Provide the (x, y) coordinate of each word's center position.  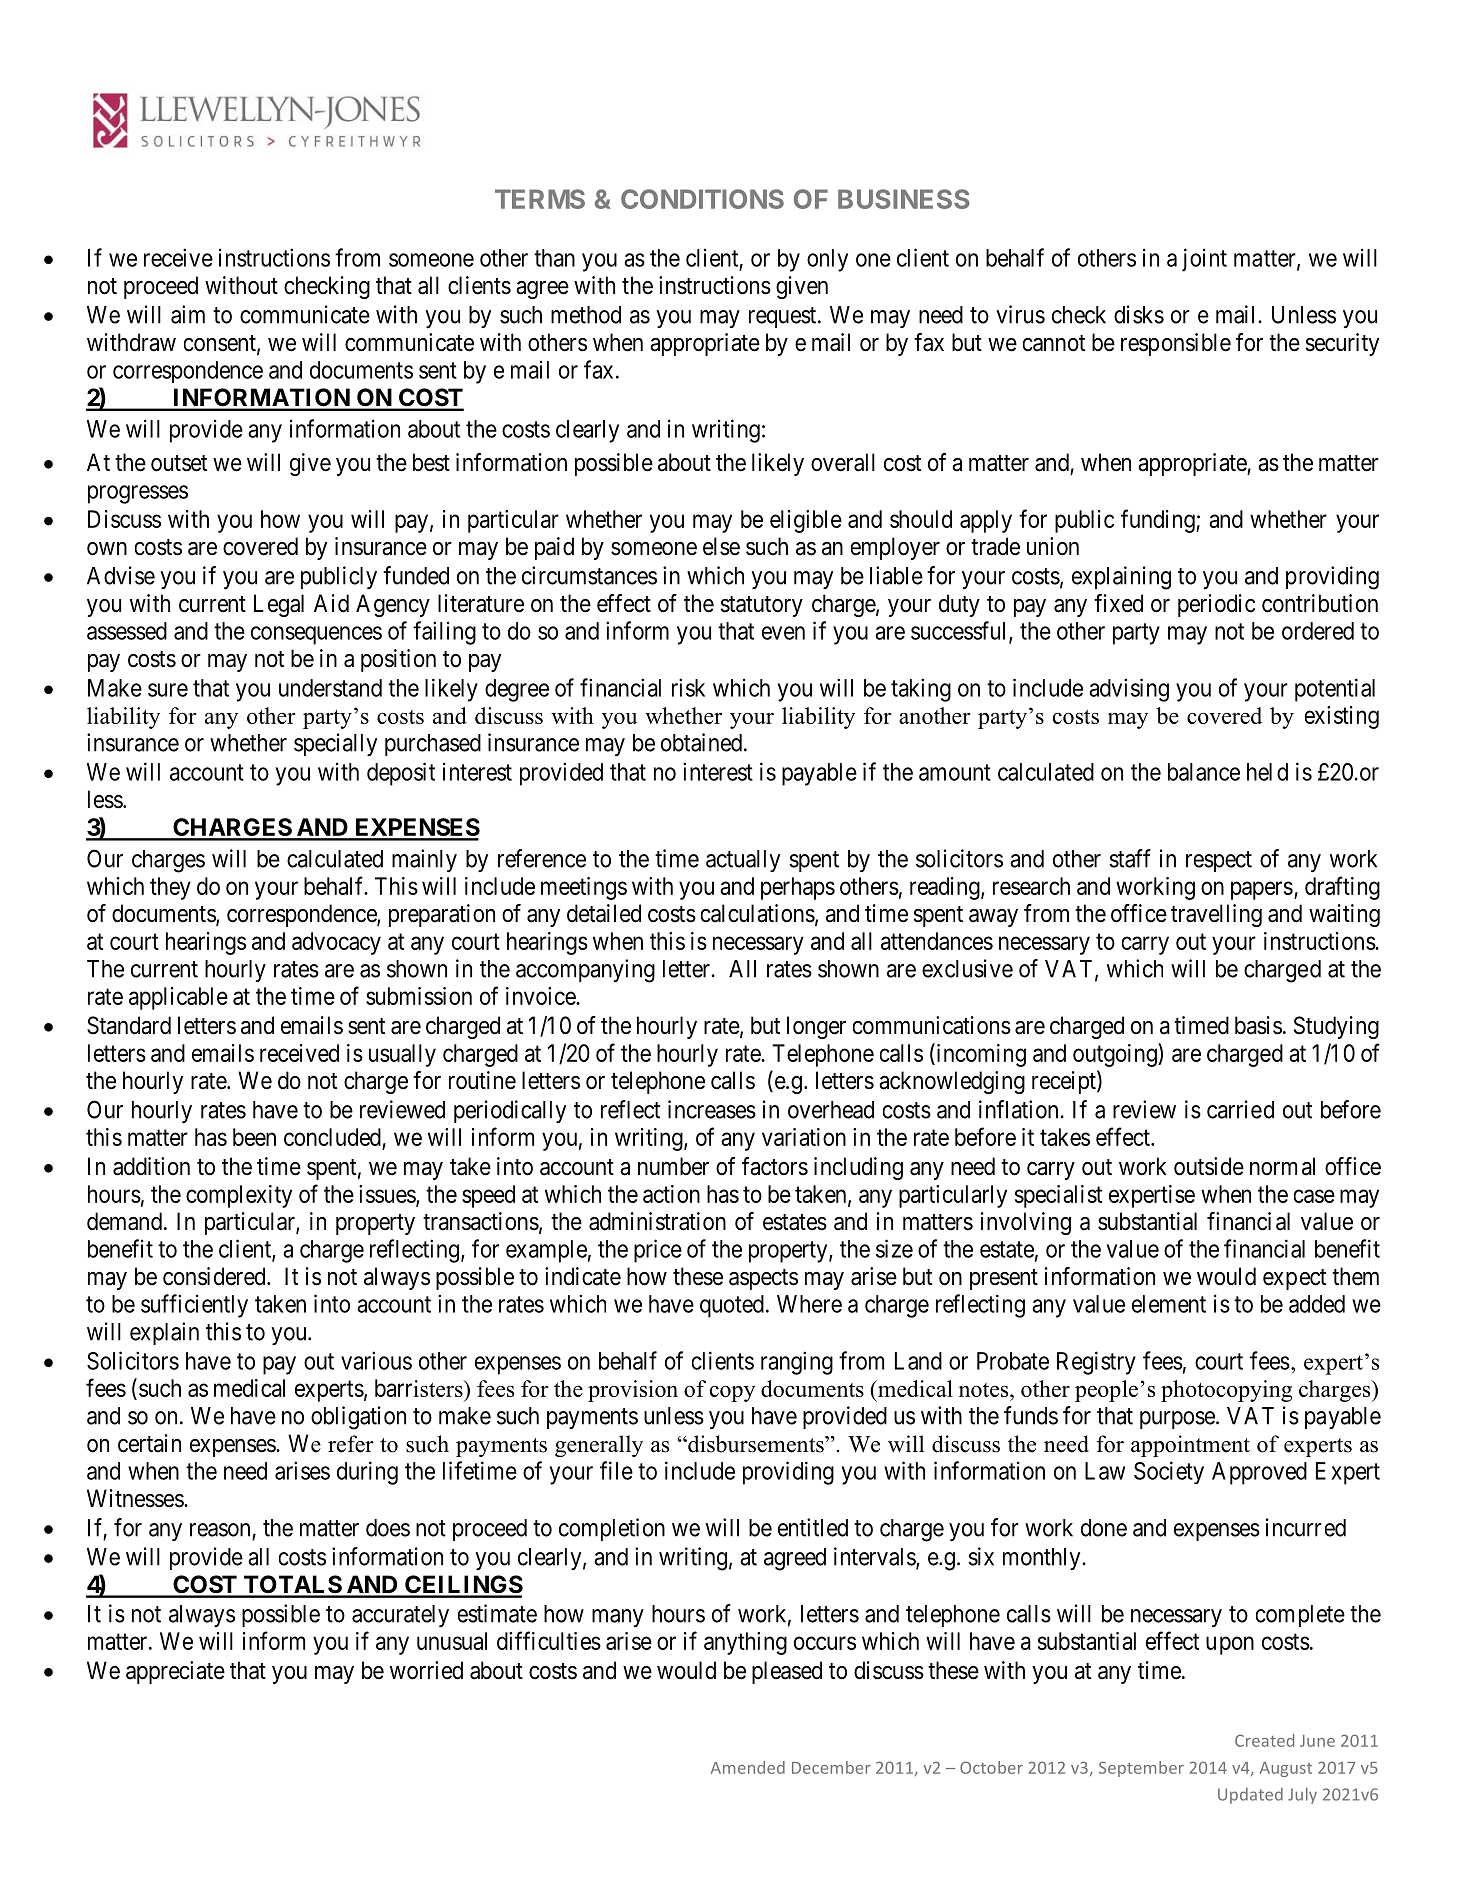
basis (1258, 1025)
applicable (178, 998)
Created (1264, 1740)
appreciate (175, 1672)
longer (816, 1027)
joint (1204, 260)
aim (188, 314)
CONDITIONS (702, 199)
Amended (748, 1767)
